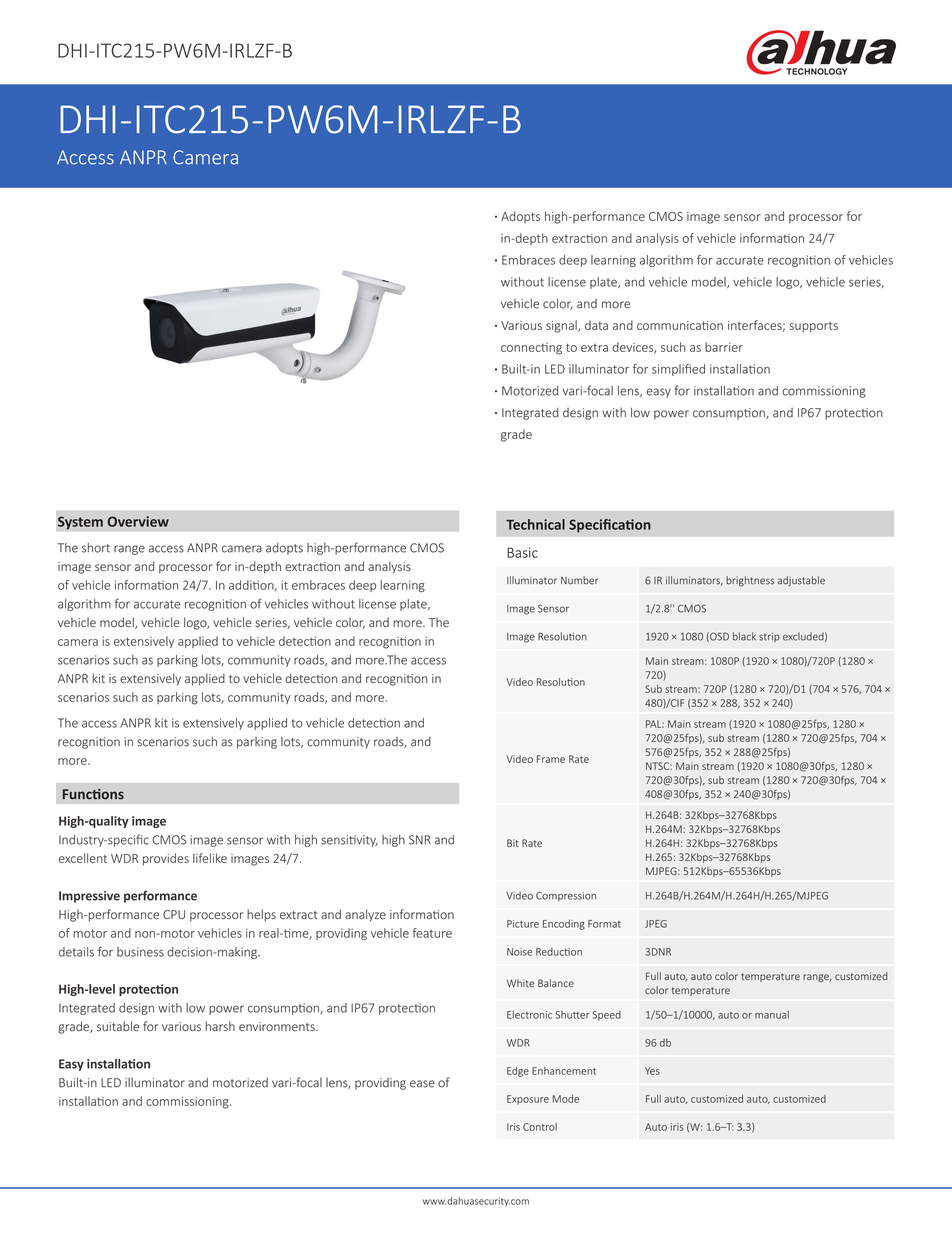 The image size is (952, 1233). I want to click on barrier, so click(724, 347).
